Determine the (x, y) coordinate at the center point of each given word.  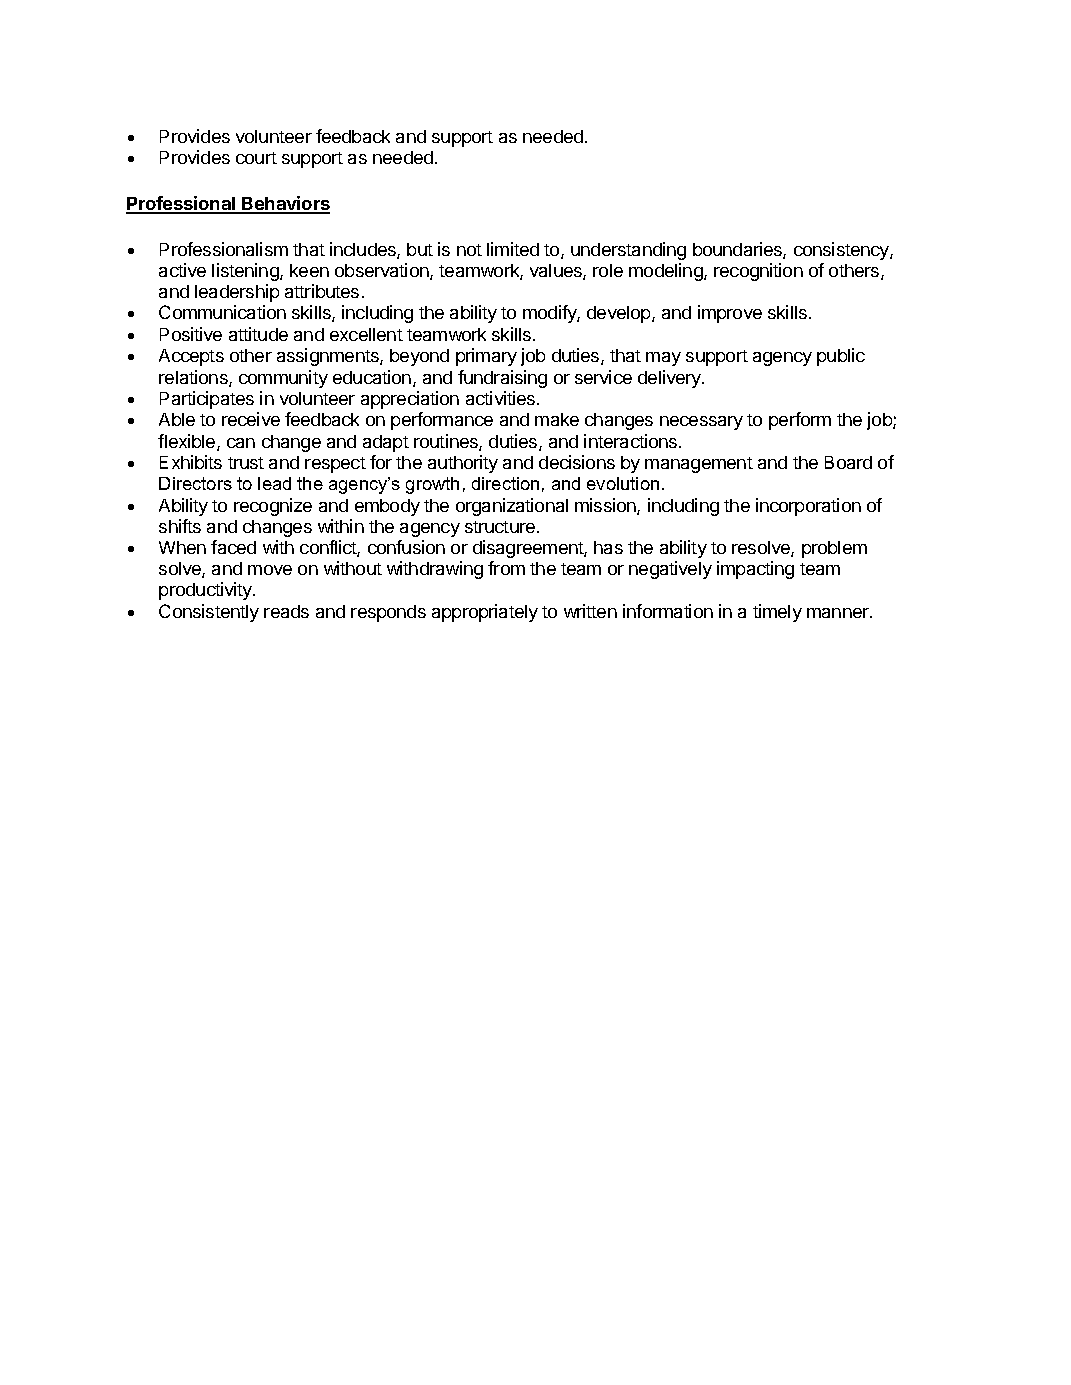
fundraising (502, 379)
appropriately (485, 613)
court (256, 158)
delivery (670, 379)
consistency (842, 251)
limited (513, 249)
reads (286, 611)
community (283, 379)
